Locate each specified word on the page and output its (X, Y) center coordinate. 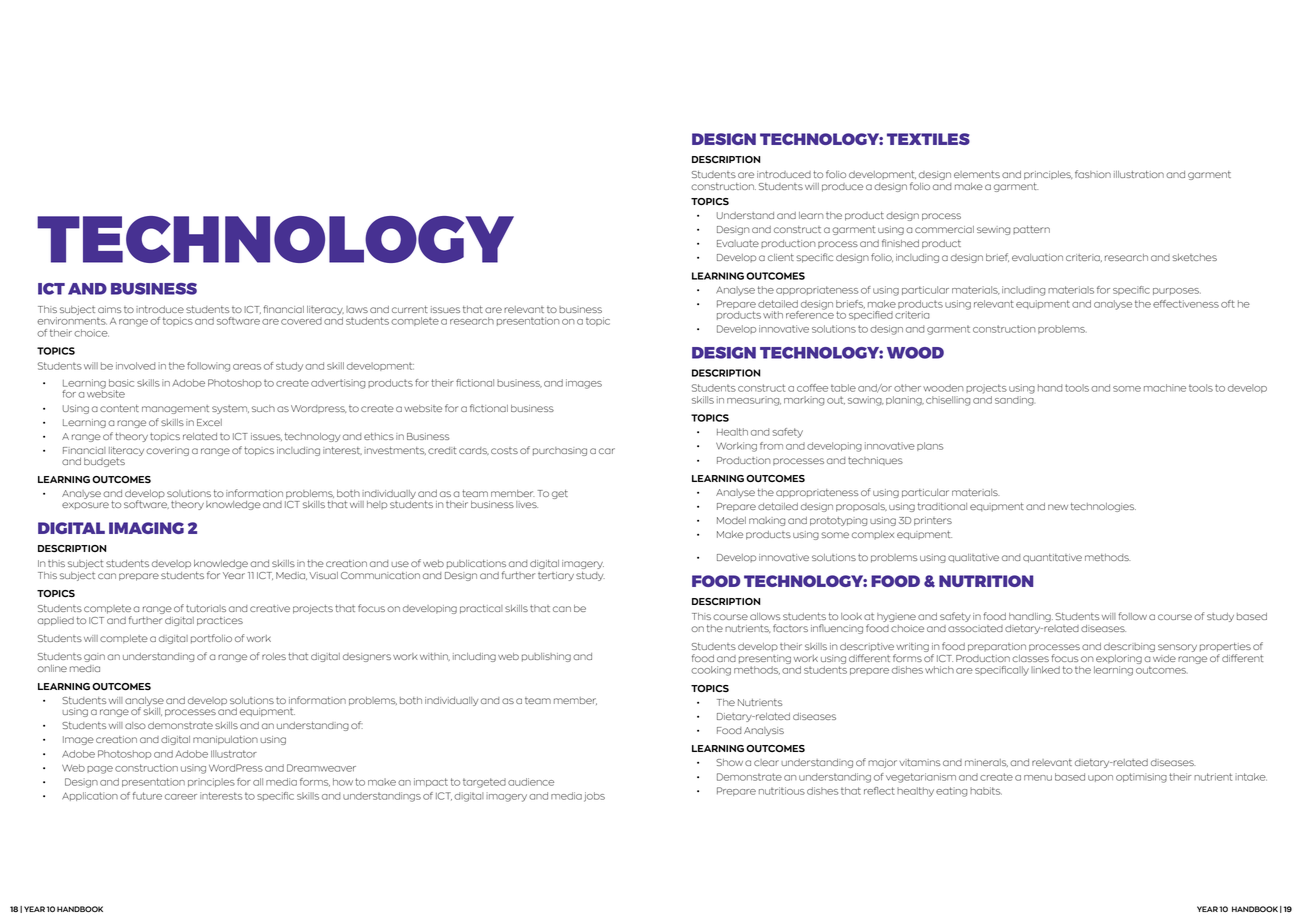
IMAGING (146, 528)
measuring (754, 401)
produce (842, 187)
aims (110, 309)
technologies (1103, 507)
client (781, 257)
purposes (1177, 291)
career (181, 797)
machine (1165, 388)
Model (731, 520)
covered (301, 321)
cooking (711, 671)
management (175, 409)
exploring (1119, 659)
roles (274, 656)
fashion (1093, 174)
